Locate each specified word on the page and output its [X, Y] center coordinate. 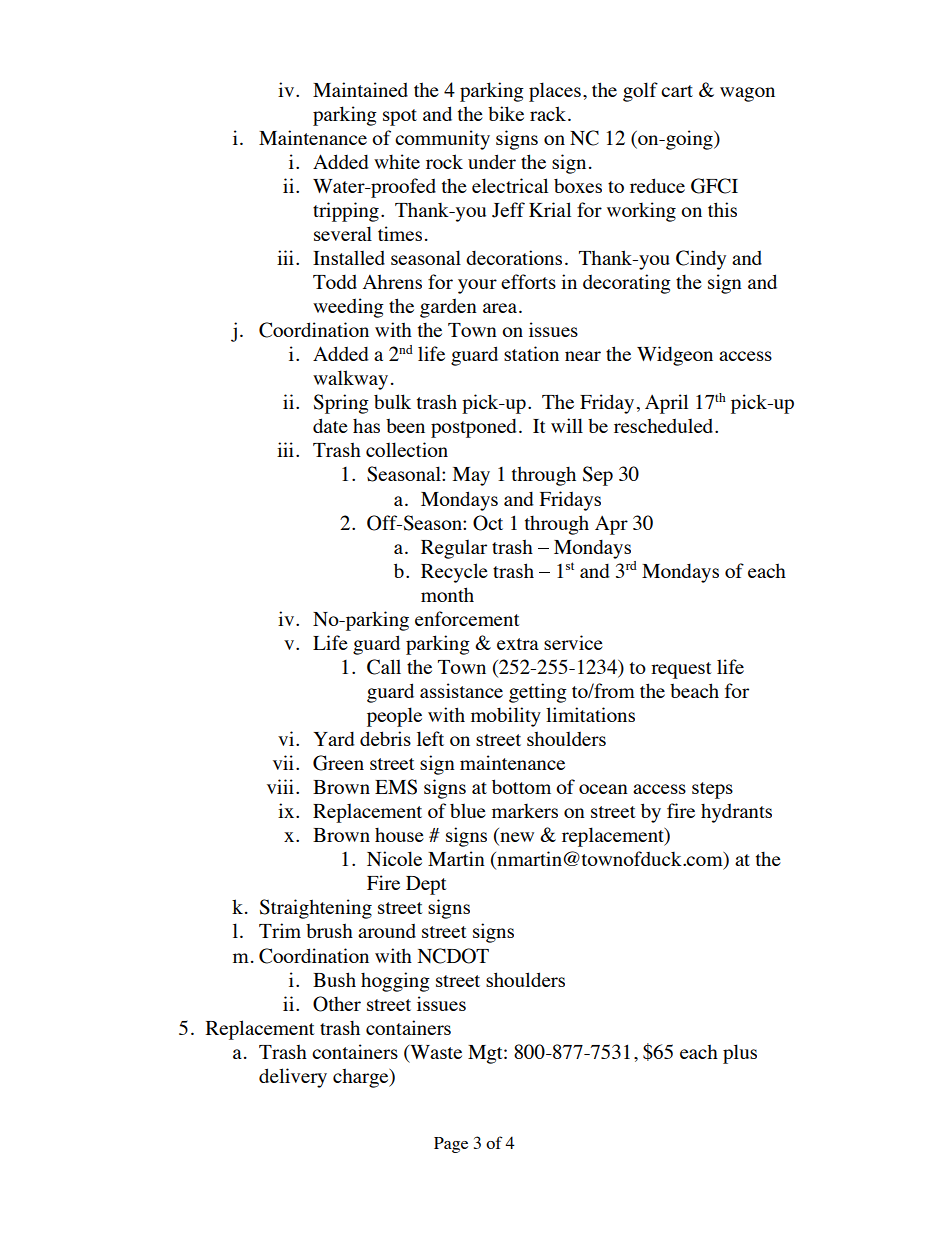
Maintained [360, 89]
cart [677, 91]
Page [451, 1145]
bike [506, 113]
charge [362, 1078]
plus [740, 1054]
